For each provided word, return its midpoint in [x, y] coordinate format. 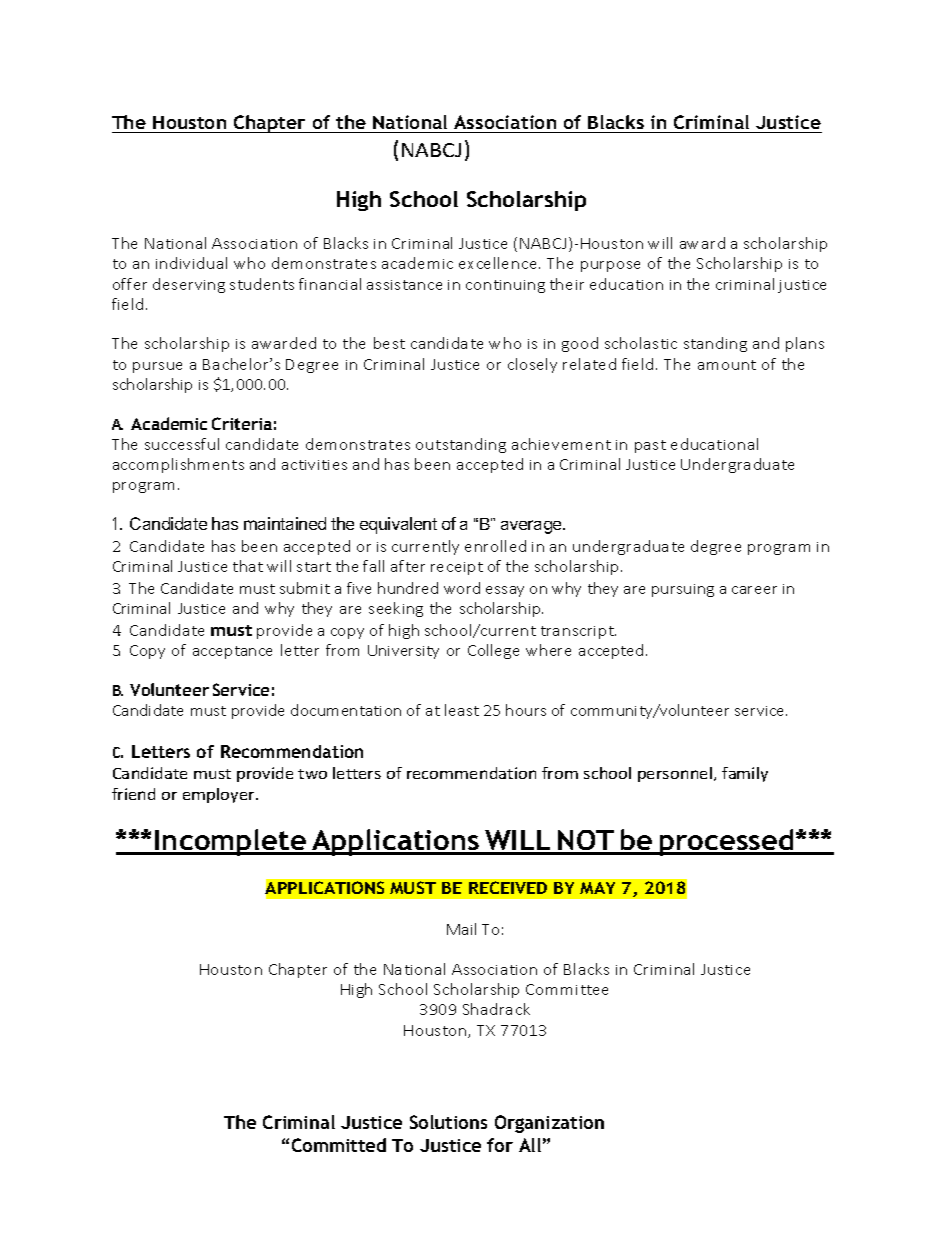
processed [726, 842]
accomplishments [178, 465]
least [462, 710]
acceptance [232, 652]
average [532, 527]
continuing [505, 286]
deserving [189, 285]
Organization [549, 1124]
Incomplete [231, 842]
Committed [339, 1145]
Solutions [448, 1122]
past [650, 446]
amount [727, 365]
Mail [461, 929]
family [745, 774]
